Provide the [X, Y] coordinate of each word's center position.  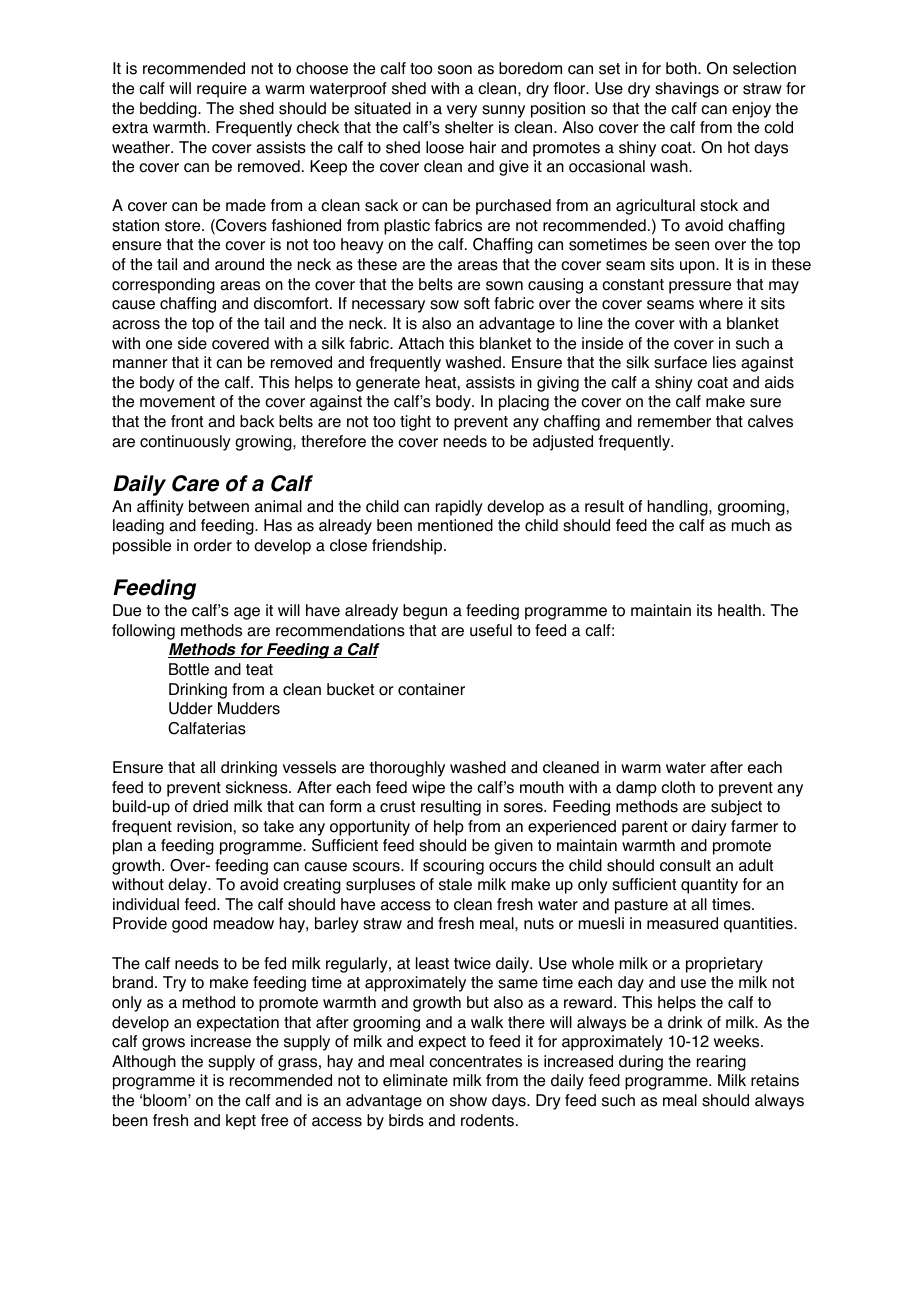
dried [210, 806]
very [462, 111]
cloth [678, 787]
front [187, 421]
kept [241, 1122]
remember [674, 421]
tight [415, 423]
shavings [687, 90]
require [222, 90]
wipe [428, 789]
